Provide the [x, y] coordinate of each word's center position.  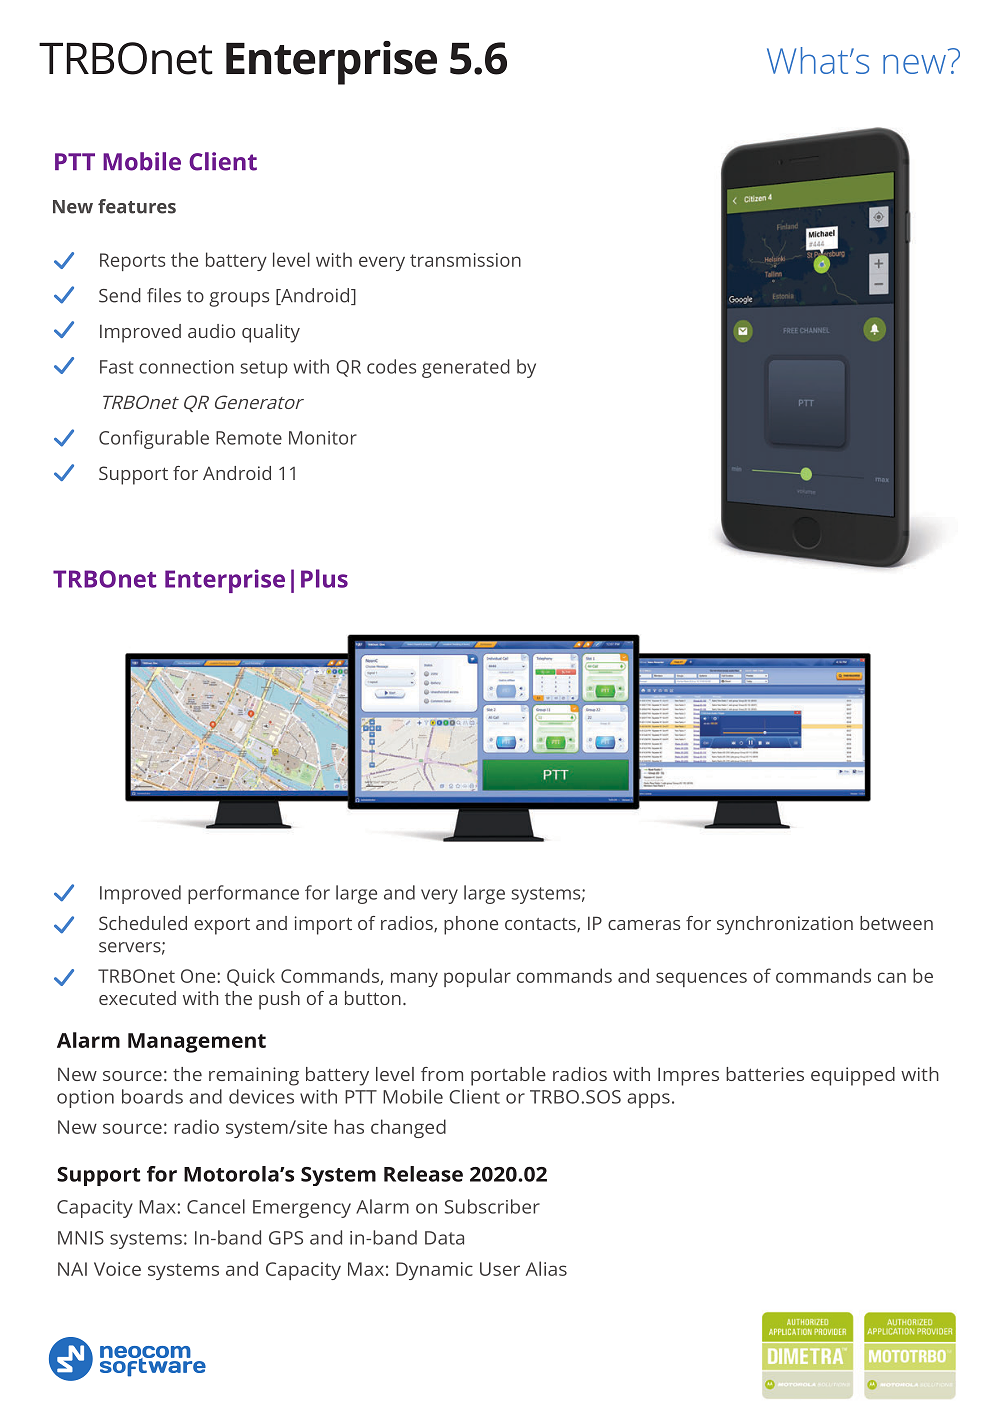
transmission [465, 260]
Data [444, 1238]
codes [391, 366]
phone [471, 925]
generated [466, 368]
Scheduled [143, 923]
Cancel [216, 1206]
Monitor [323, 438]
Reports [132, 262]
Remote [249, 438]
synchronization [785, 925]
